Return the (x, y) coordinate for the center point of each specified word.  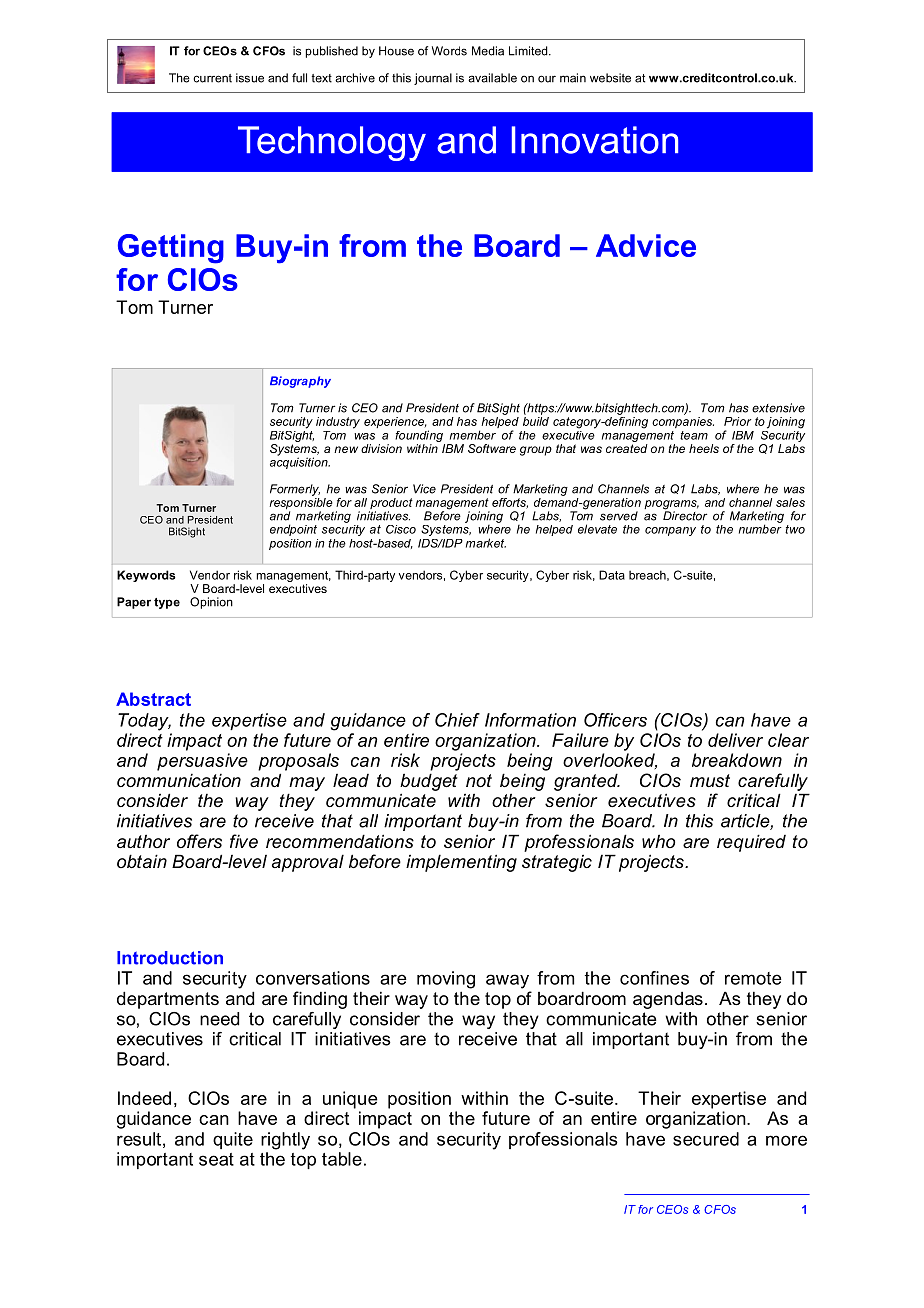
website (610, 78)
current (212, 78)
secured (706, 1139)
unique (350, 1100)
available (492, 78)
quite (233, 1140)
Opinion (211, 603)
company (670, 531)
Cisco (401, 529)
